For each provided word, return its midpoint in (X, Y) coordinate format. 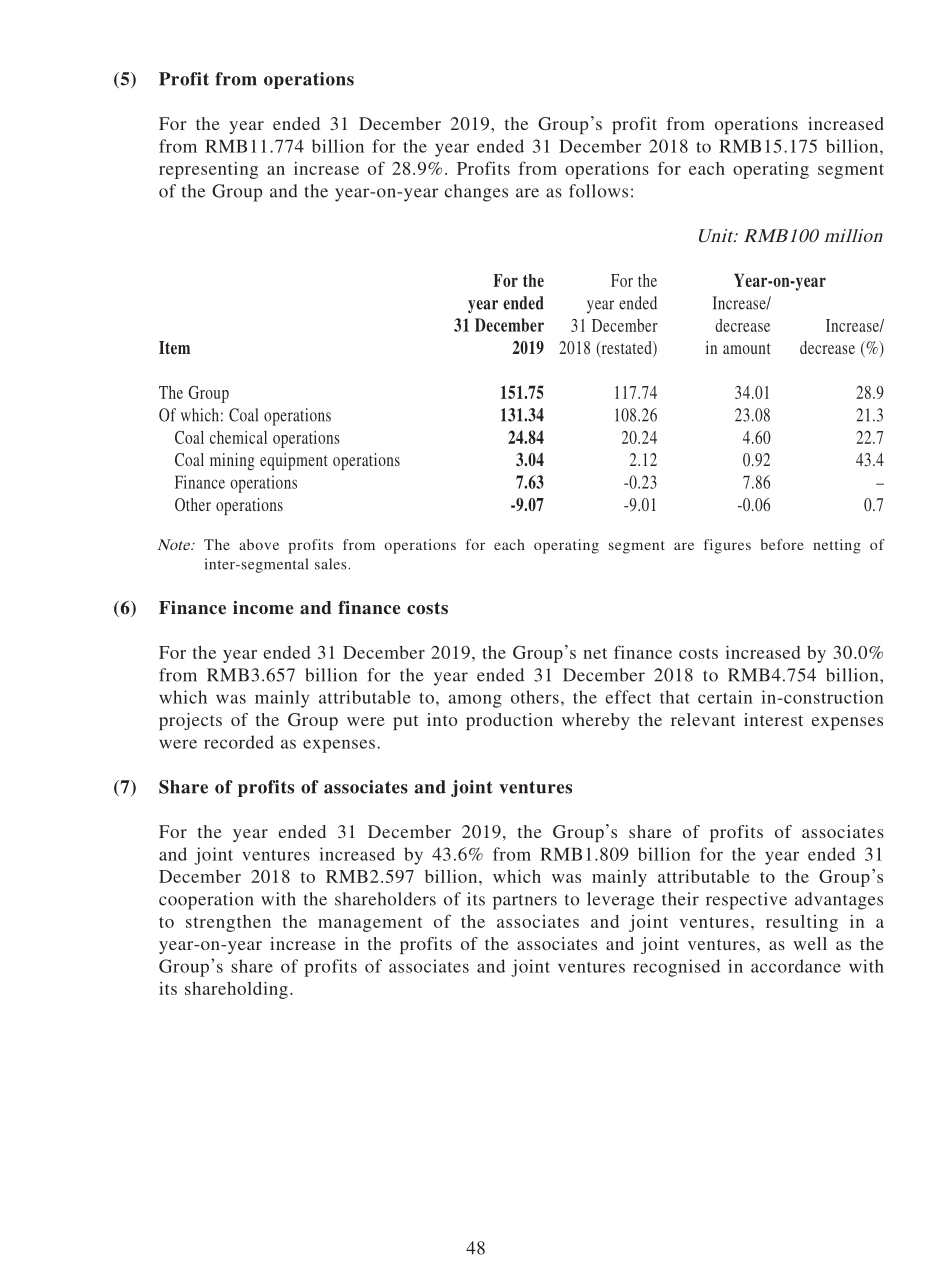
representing (208, 170)
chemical (238, 437)
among (475, 701)
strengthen (228, 923)
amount (747, 348)
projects (190, 721)
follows (598, 191)
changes (476, 193)
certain (725, 697)
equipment (294, 461)
